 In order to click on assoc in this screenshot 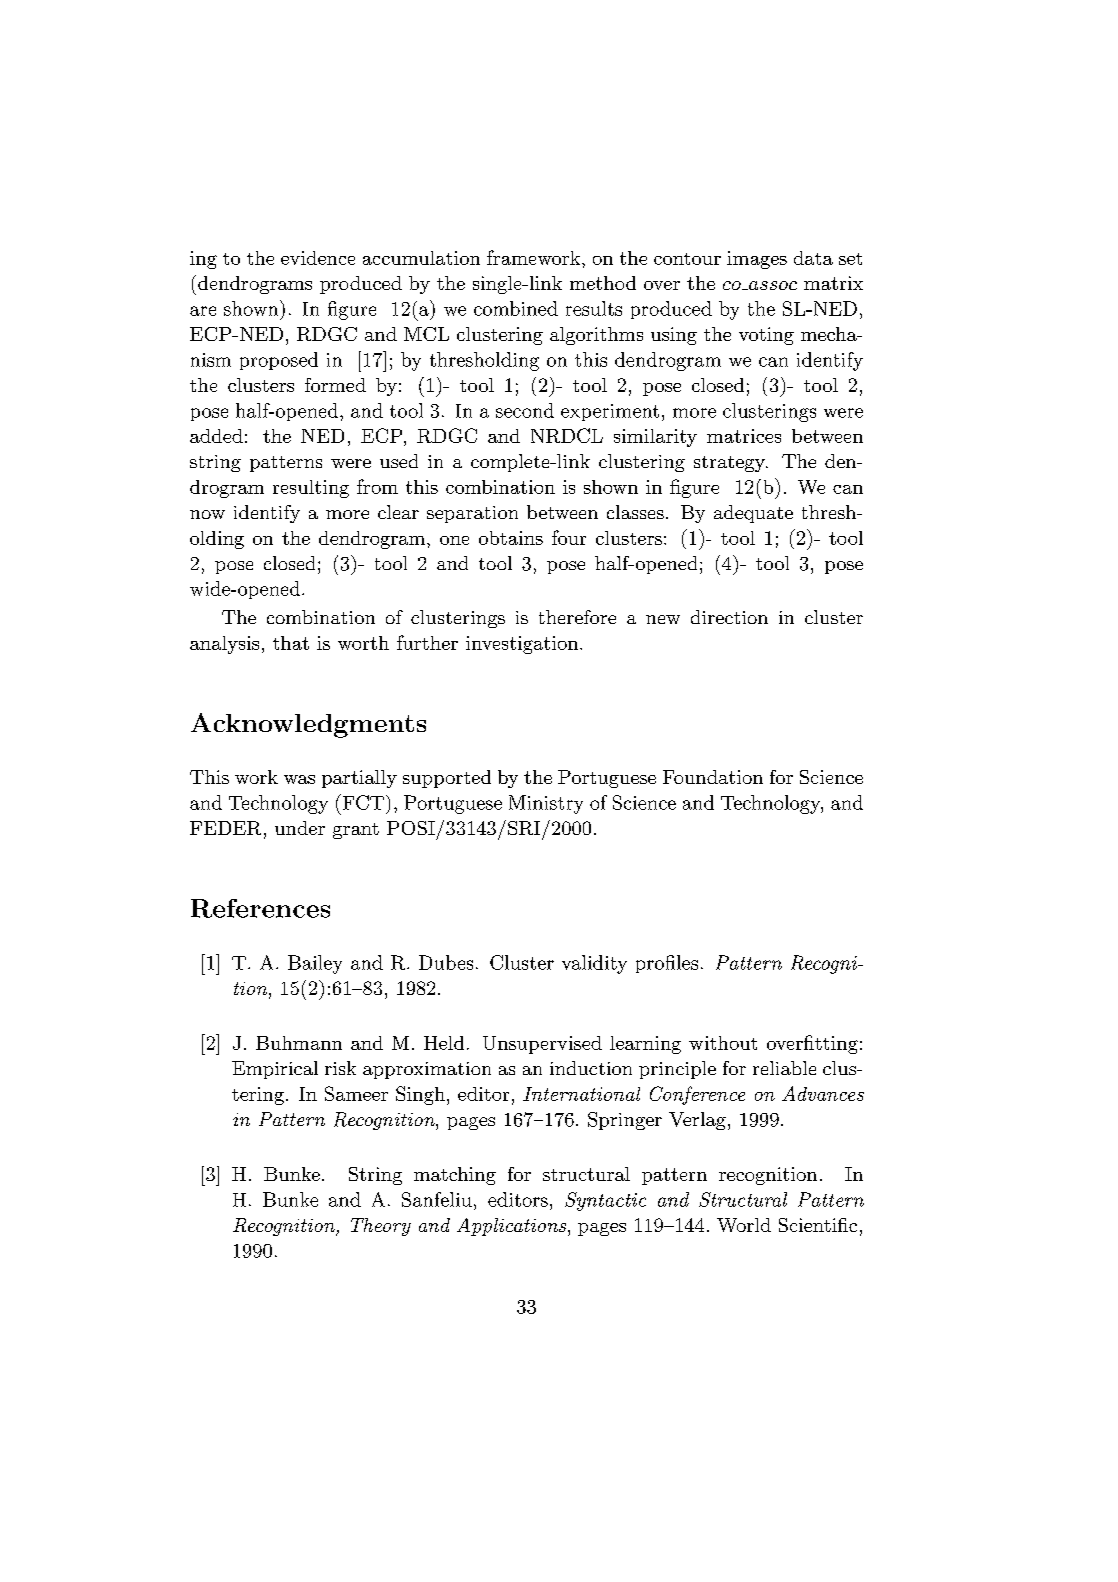, I will do `click(772, 285)`.
